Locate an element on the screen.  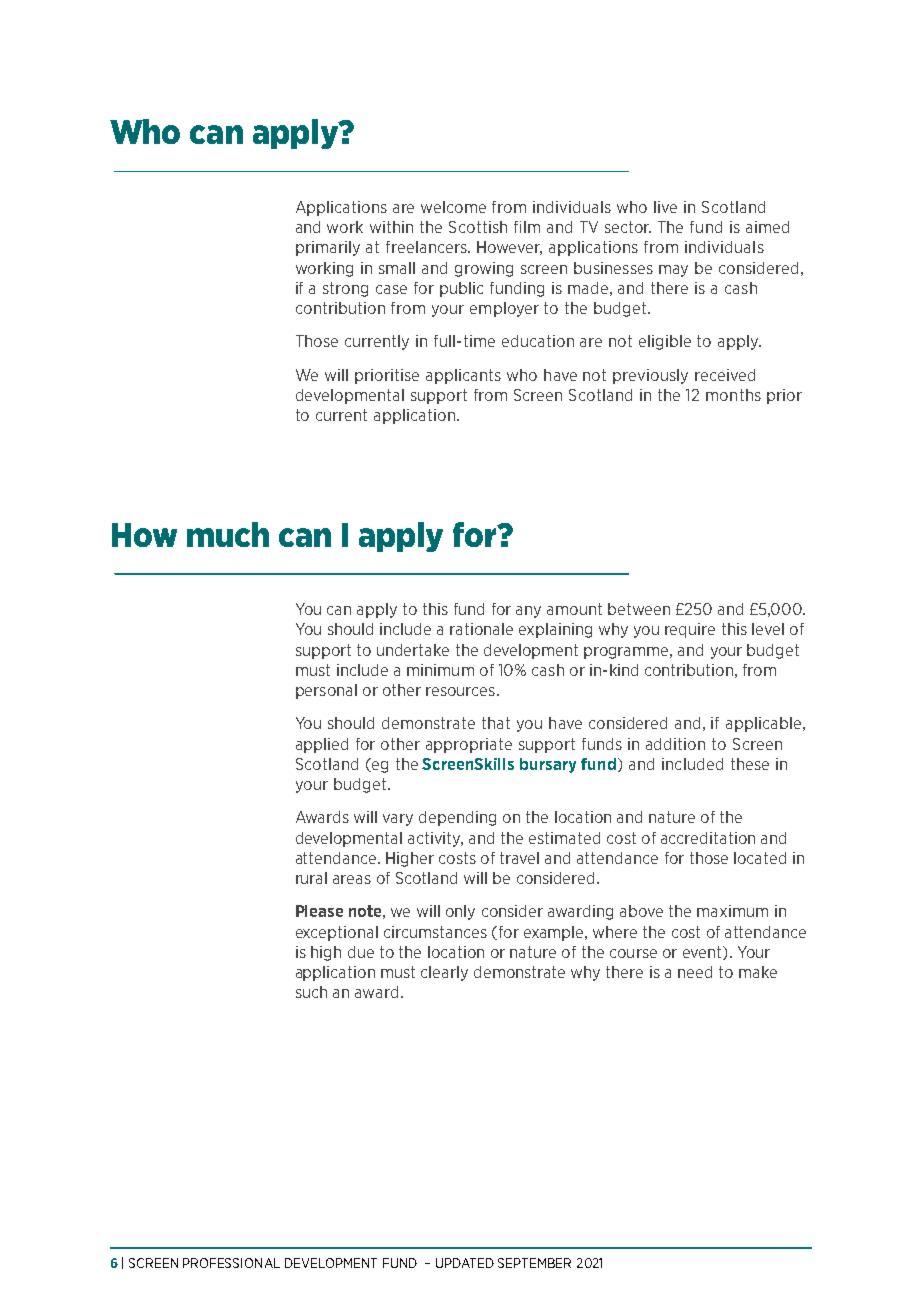
months is located at coordinates (733, 395).
